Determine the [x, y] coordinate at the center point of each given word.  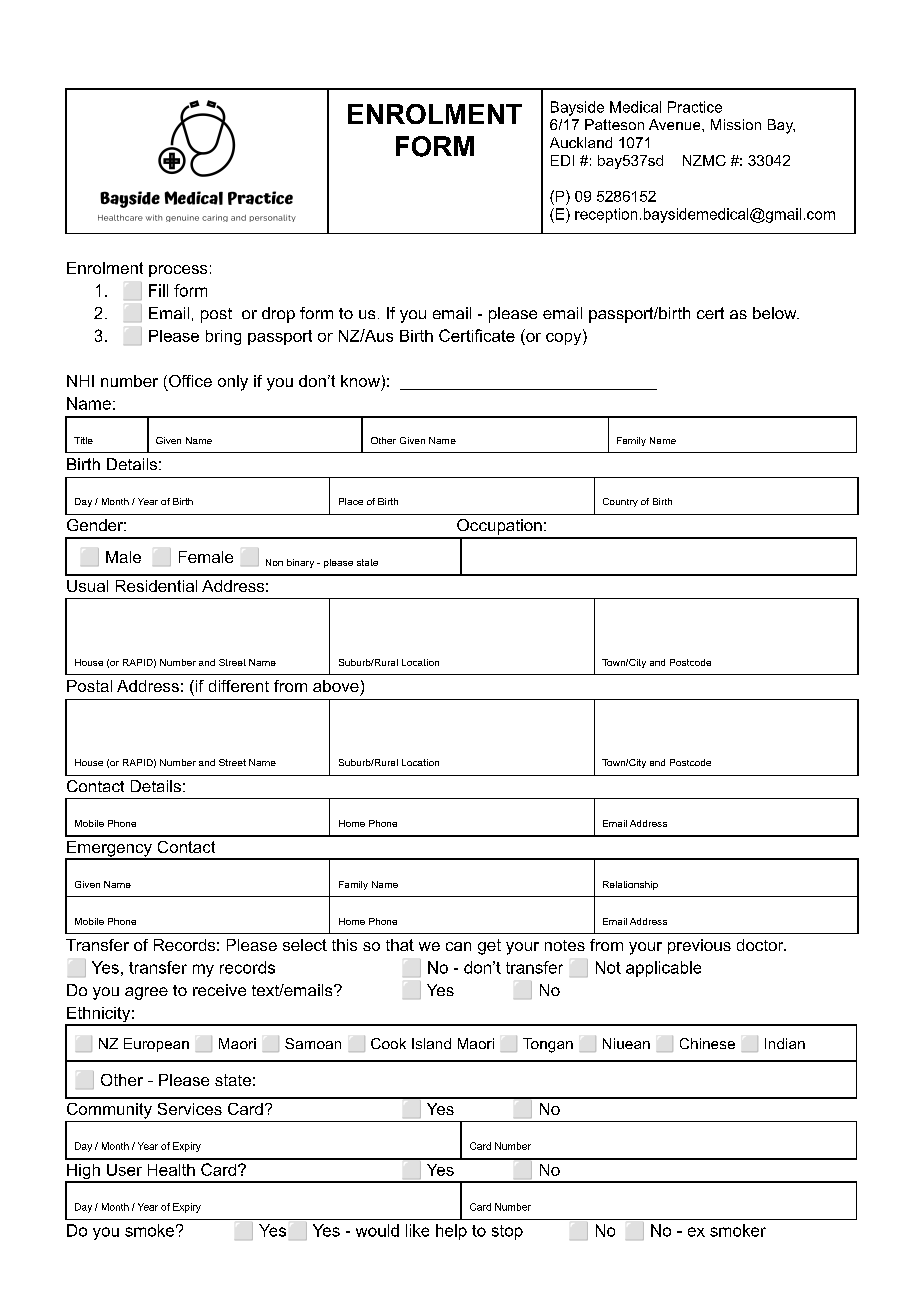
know [360, 381]
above [336, 686]
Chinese [707, 1043]
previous [699, 946]
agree [146, 993]
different [239, 686]
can [458, 946]
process [178, 271]
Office [190, 381]
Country [620, 502]
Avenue [676, 124]
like [417, 1230]
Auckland [581, 142]
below [776, 313]
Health [171, 1170]
